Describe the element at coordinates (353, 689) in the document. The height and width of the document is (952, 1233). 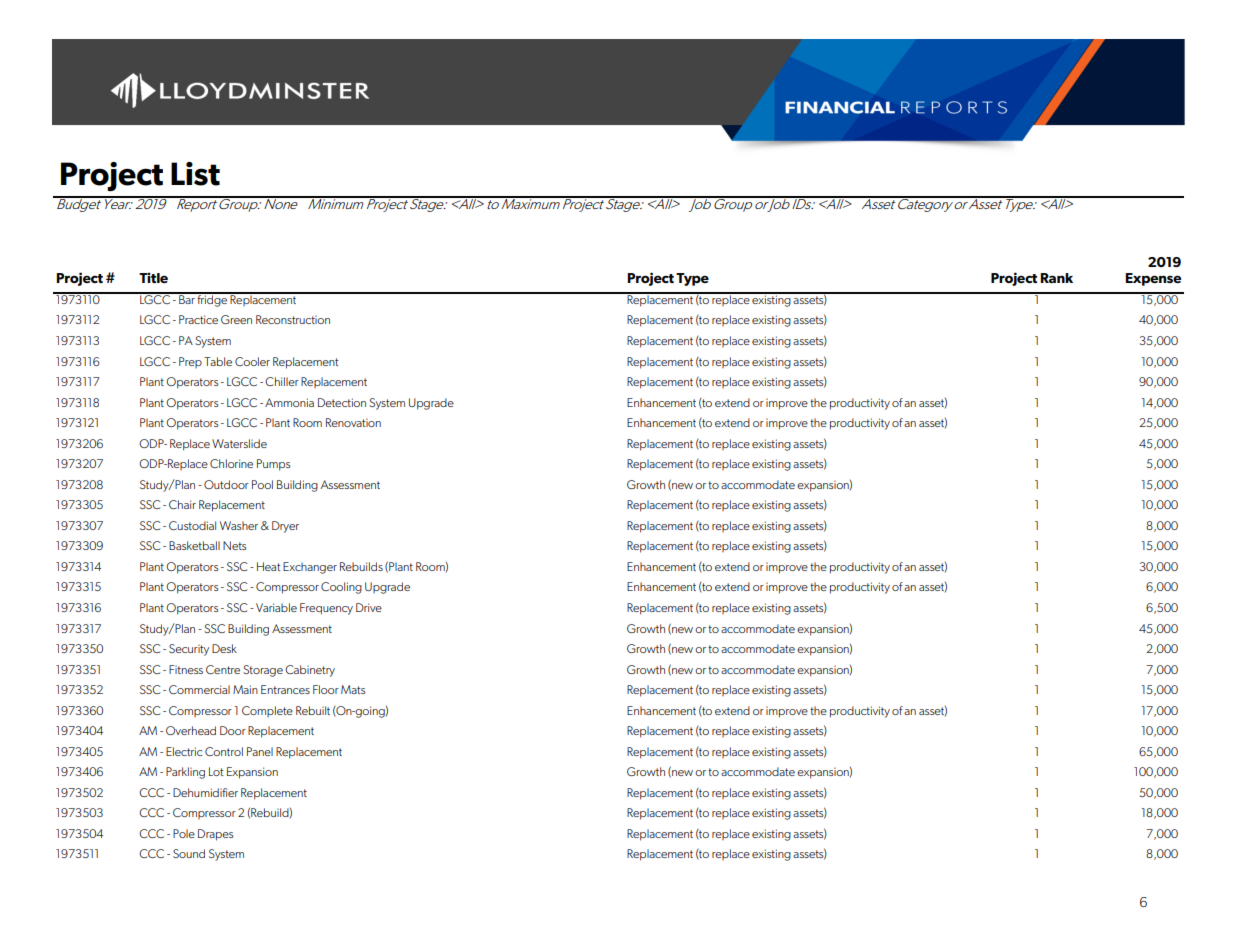
I see `Mats` at that location.
